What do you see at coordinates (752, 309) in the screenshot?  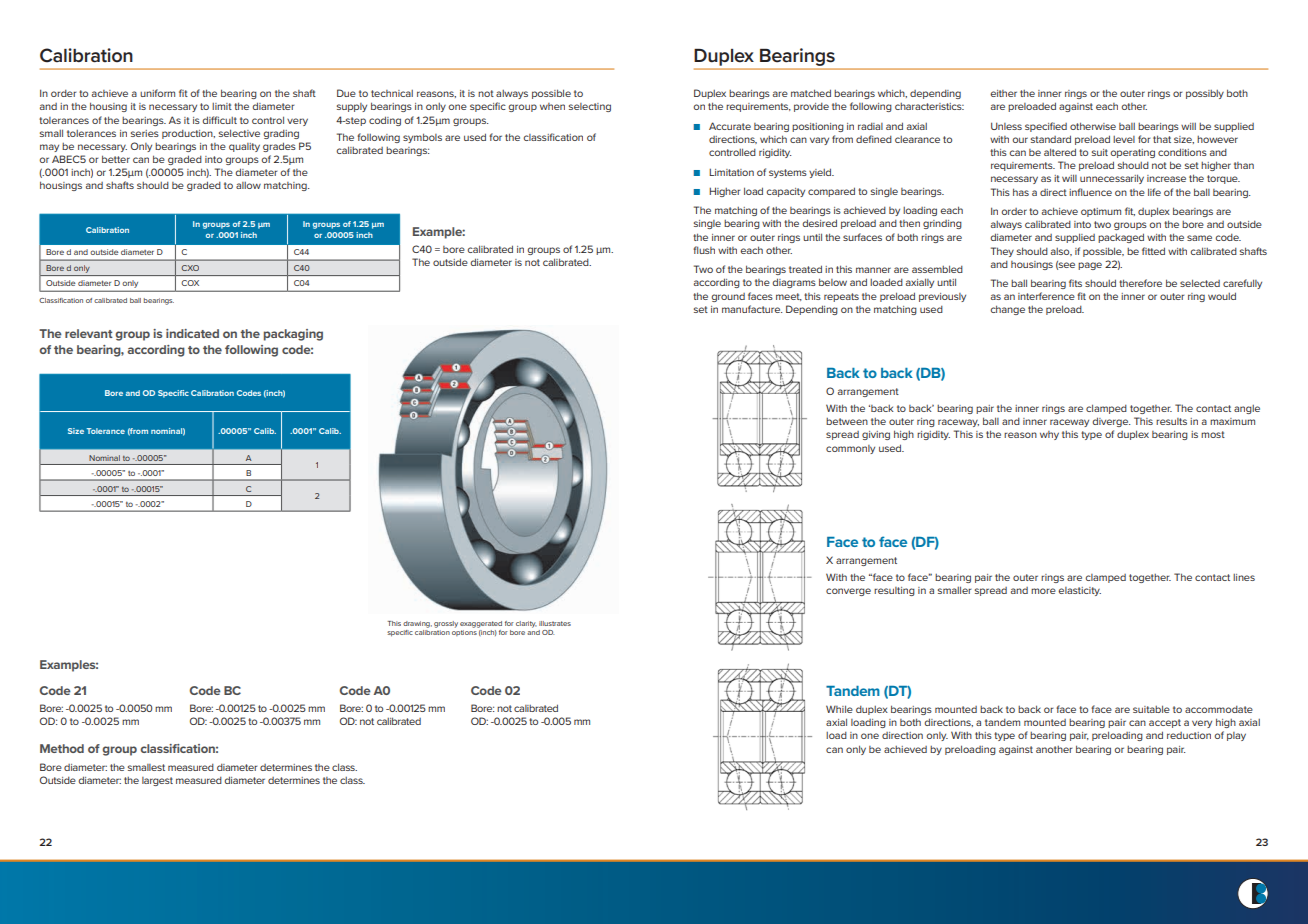 I see `manufacture` at bounding box center [752, 309].
